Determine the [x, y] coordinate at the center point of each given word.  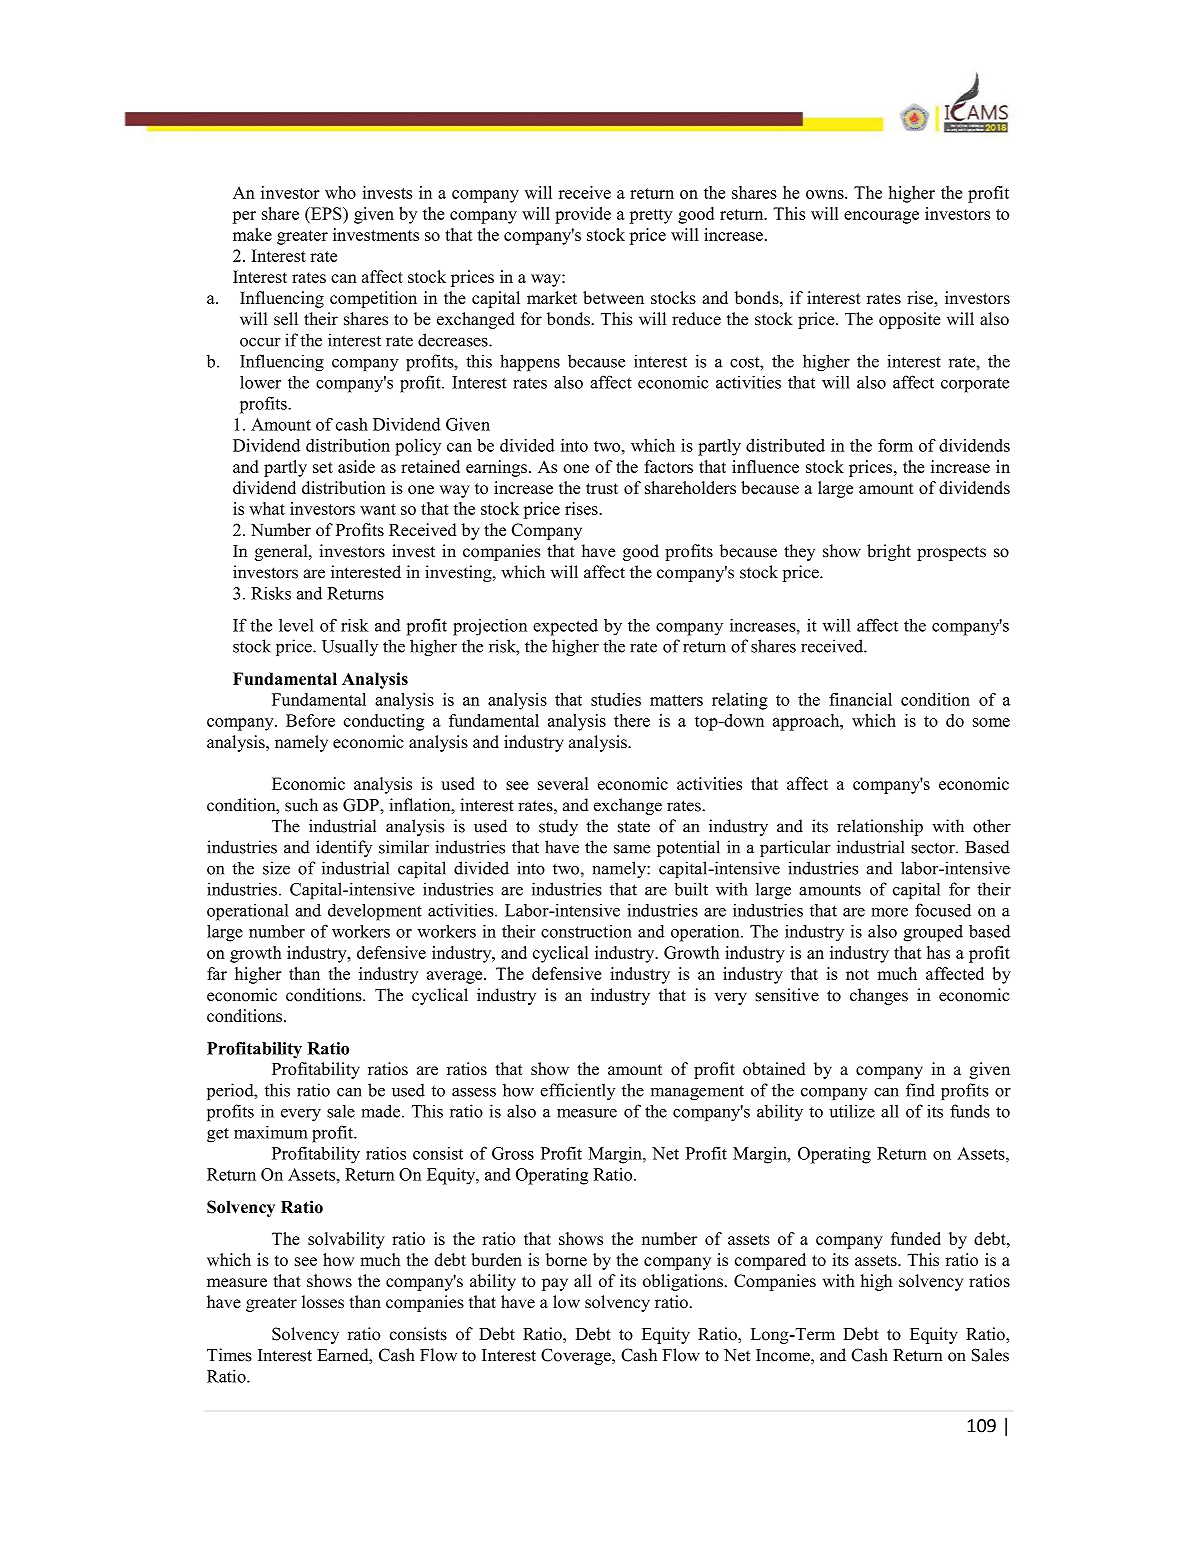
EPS [326, 213]
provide [583, 215]
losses [323, 1302]
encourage [881, 217]
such [301, 805]
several [563, 783]
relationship [880, 827]
